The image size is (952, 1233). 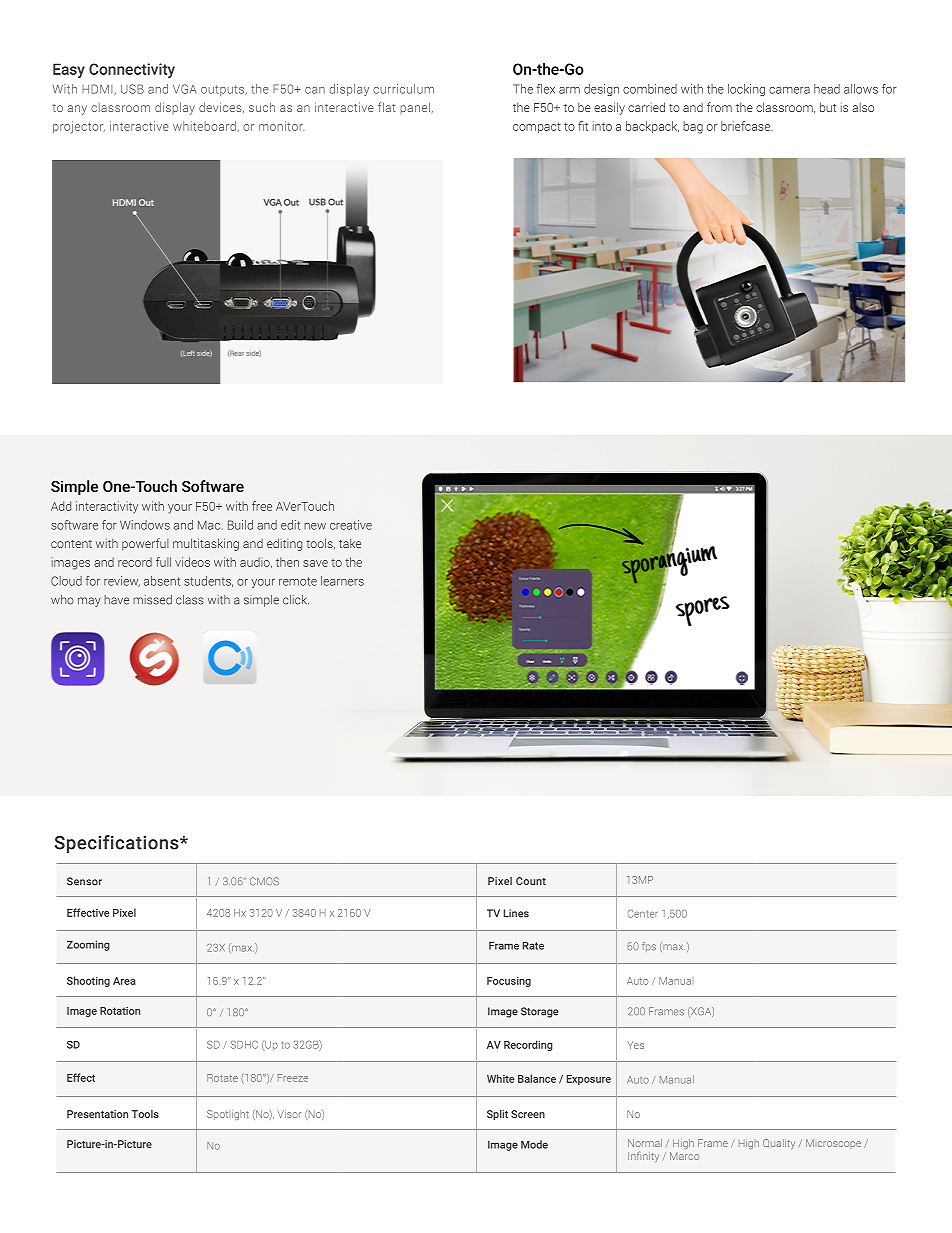 I want to click on Presentation, so click(x=97, y=1114).
